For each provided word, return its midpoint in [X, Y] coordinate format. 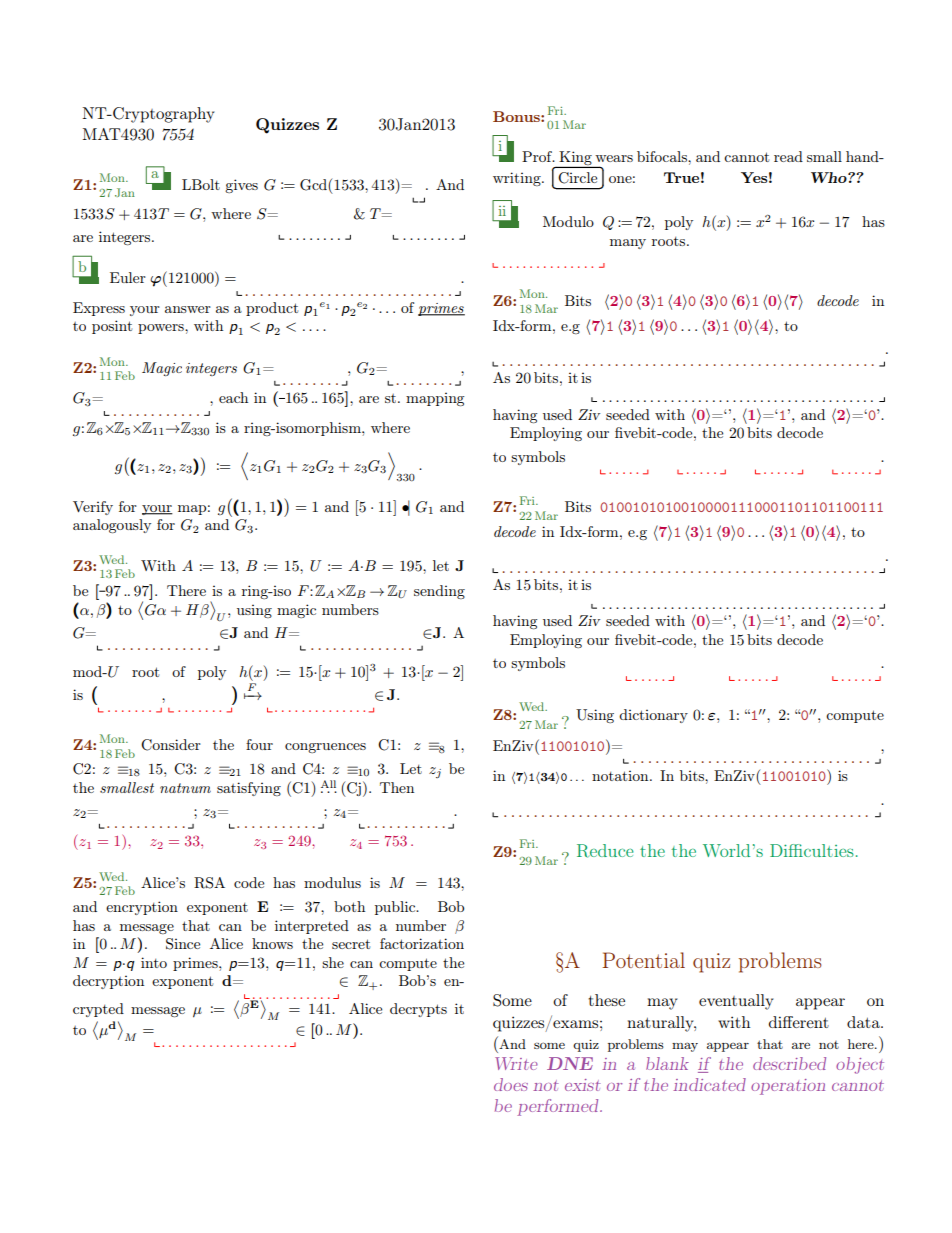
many [628, 244]
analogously [112, 526]
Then [397, 787]
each [233, 397]
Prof [538, 156]
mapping [435, 399]
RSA [209, 883]
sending [439, 592]
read [788, 156]
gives [241, 186]
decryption [108, 982]
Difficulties [812, 850]
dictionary [653, 716]
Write [516, 1063]
